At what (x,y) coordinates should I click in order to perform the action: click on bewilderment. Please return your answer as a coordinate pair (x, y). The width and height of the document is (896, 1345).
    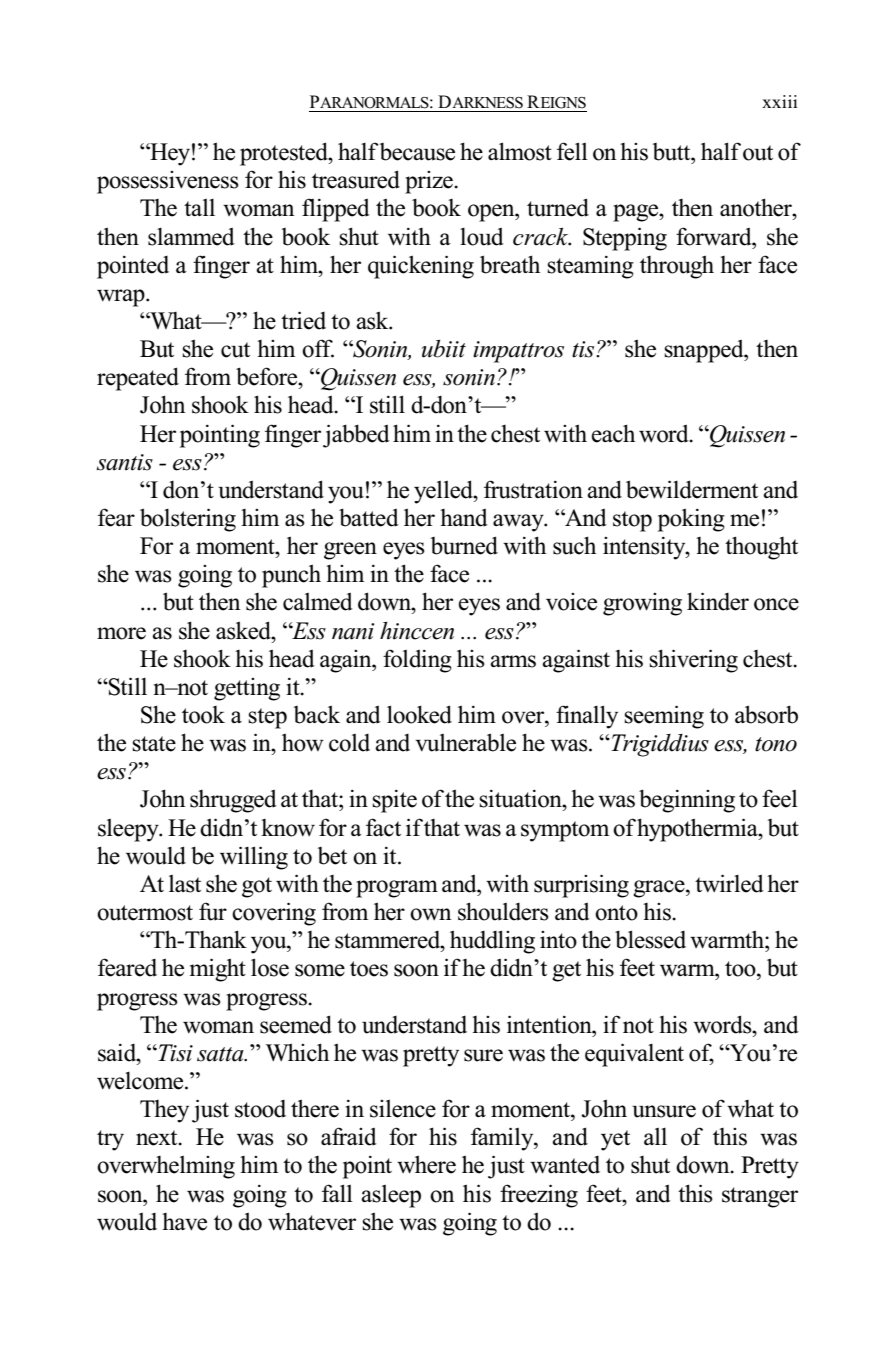
    Looking at the image, I should click on (692, 489).
